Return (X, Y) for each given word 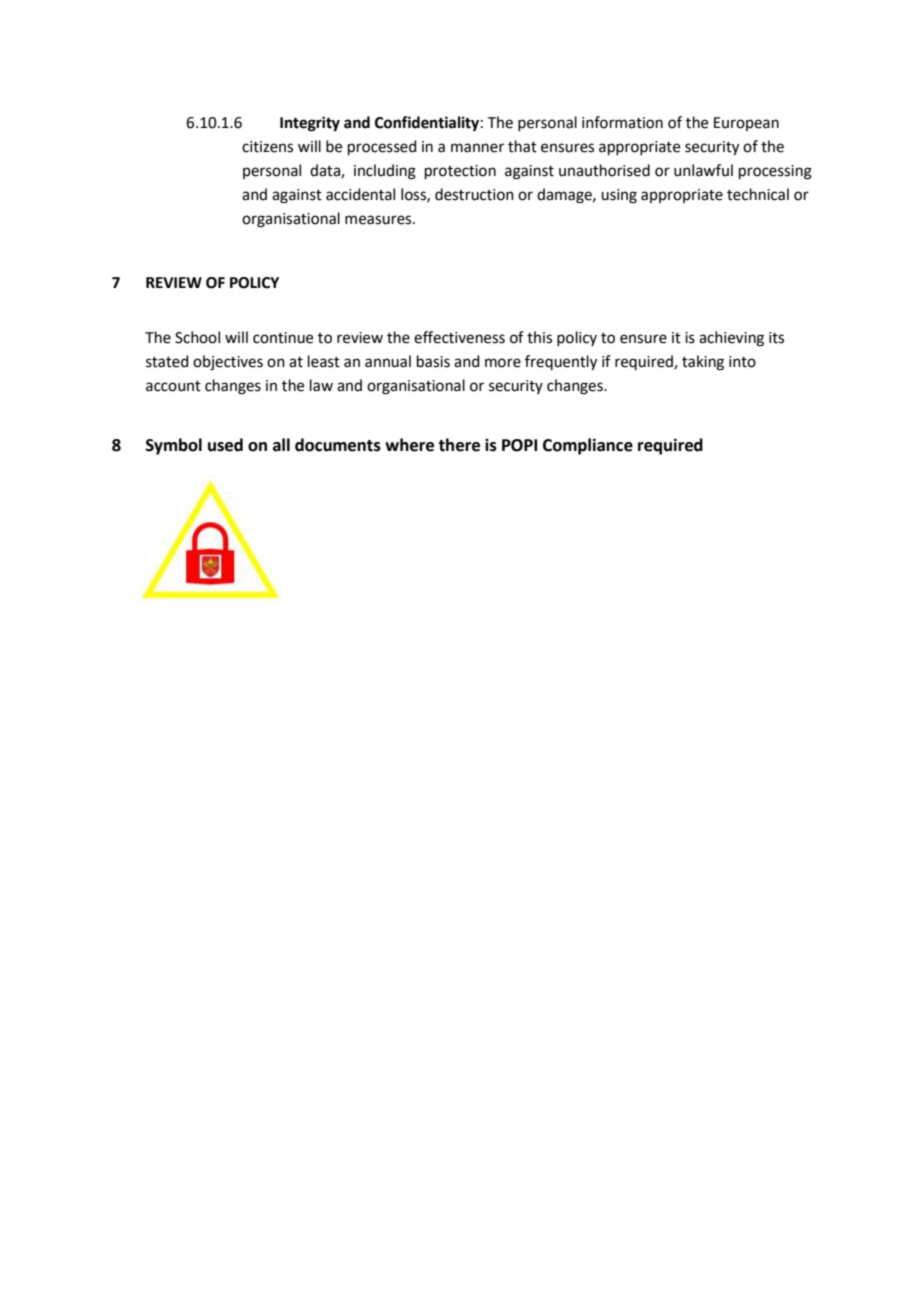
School (197, 337)
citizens (267, 147)
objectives (228, 363)
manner (477, 148)
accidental (360, 194)
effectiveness (459, 337)
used (225, 445)
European (746, 124)
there (459, 445)
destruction (474, 194)
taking (703, 363)
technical (758, 194)
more (503, 363)
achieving (731, 339)
